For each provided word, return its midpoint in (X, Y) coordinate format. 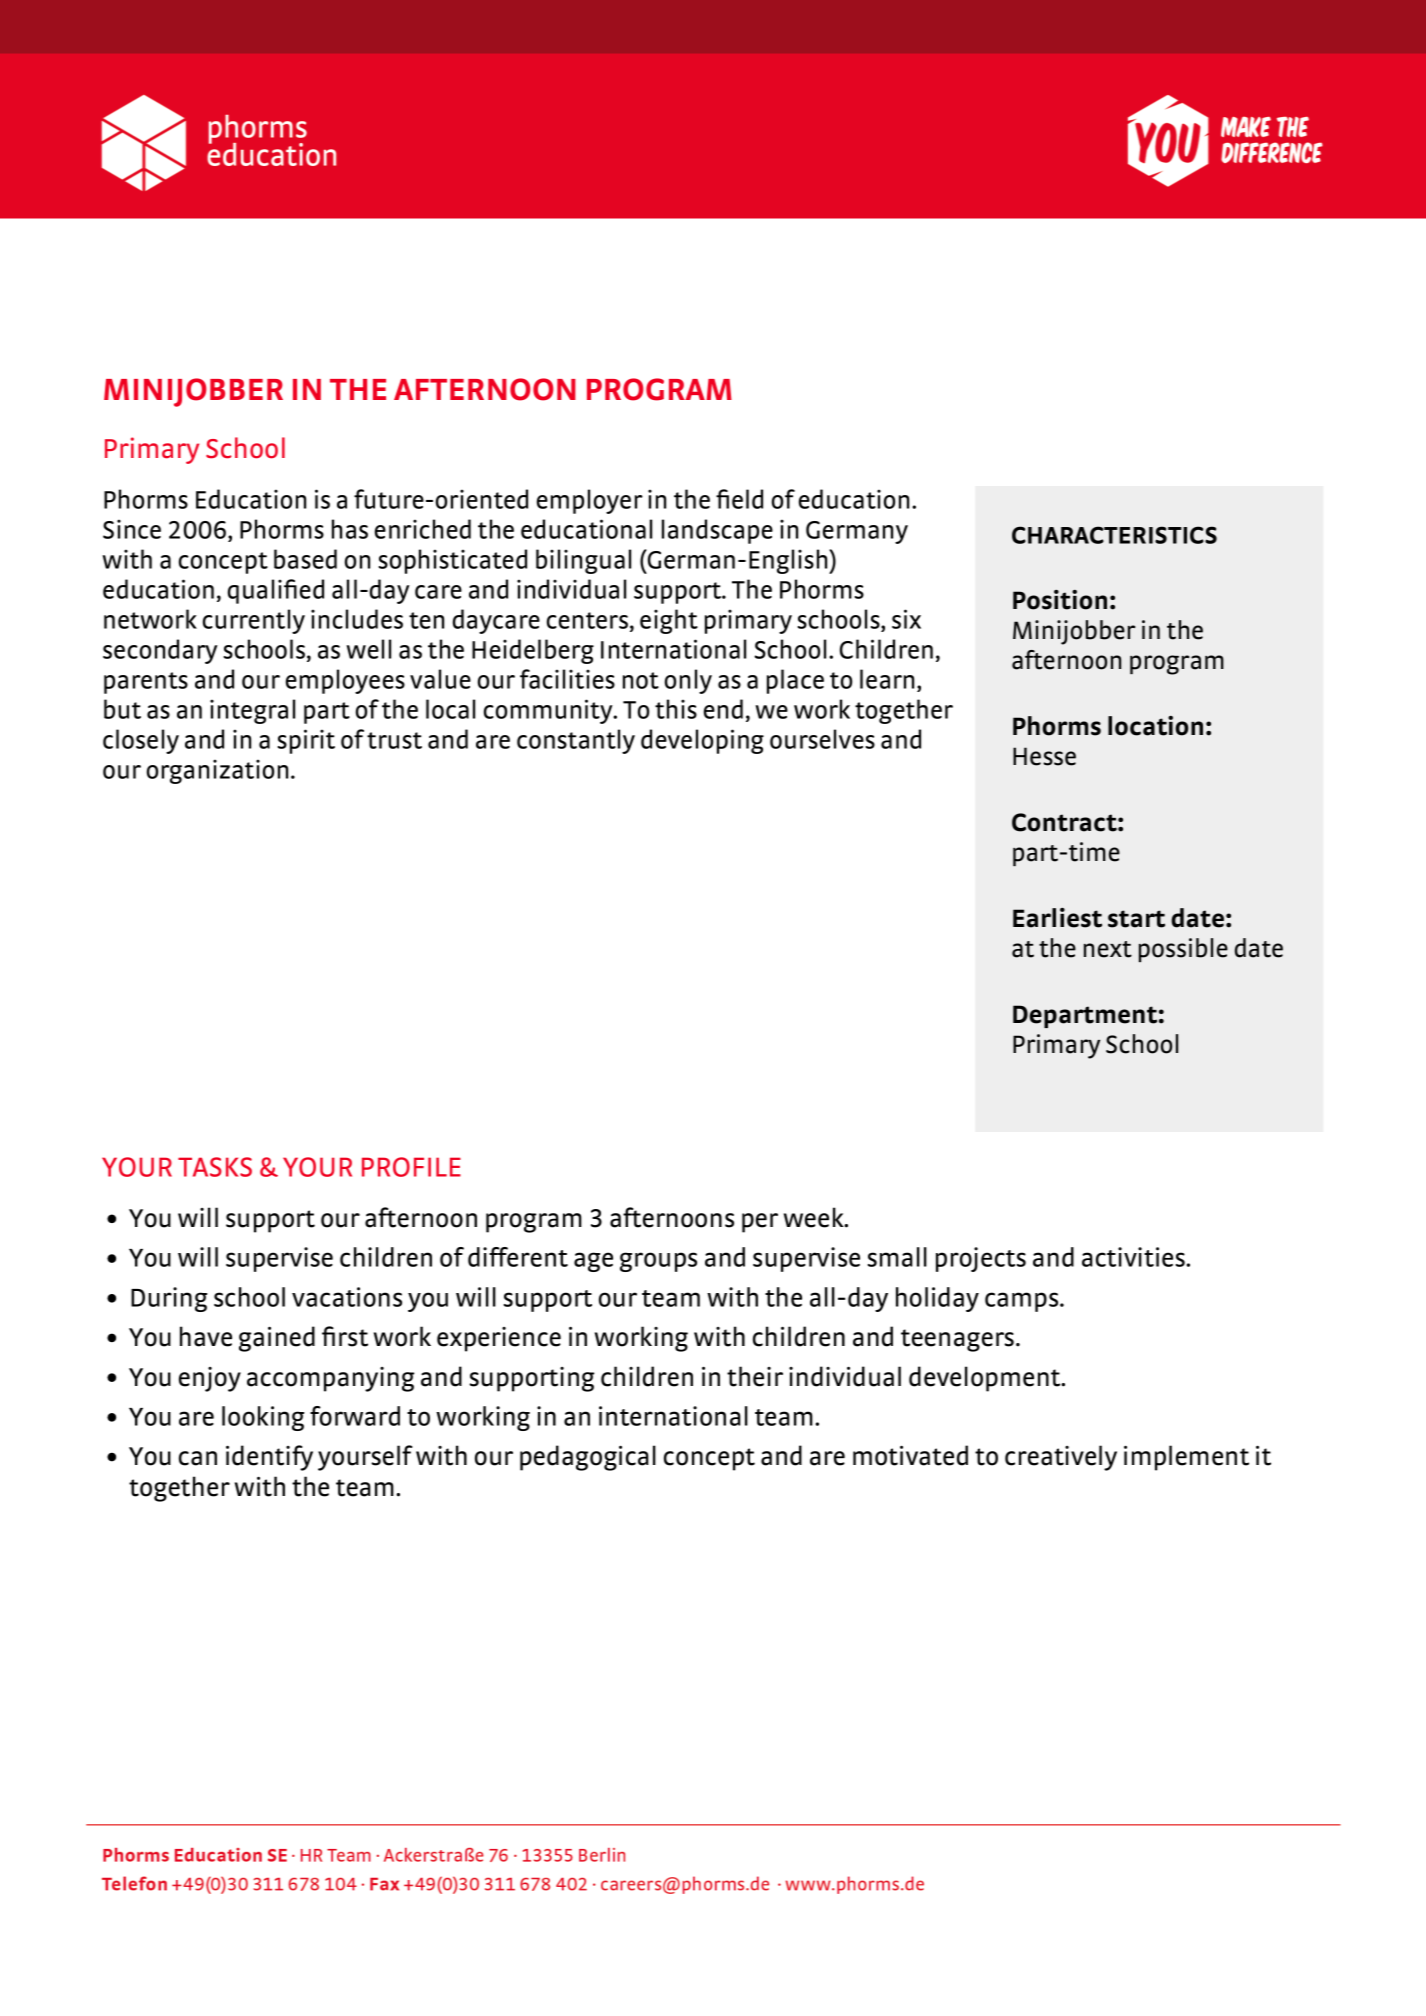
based (305, 559)
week (815, 1217)
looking (263, 1418)
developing (702, 741)
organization (217, 771)
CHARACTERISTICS (1114, 535)
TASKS (215, 1167)
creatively (1061, 1458)
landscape (717, 531)
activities (1133, 1257)
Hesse (1044, 756)
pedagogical (588, 1458)
